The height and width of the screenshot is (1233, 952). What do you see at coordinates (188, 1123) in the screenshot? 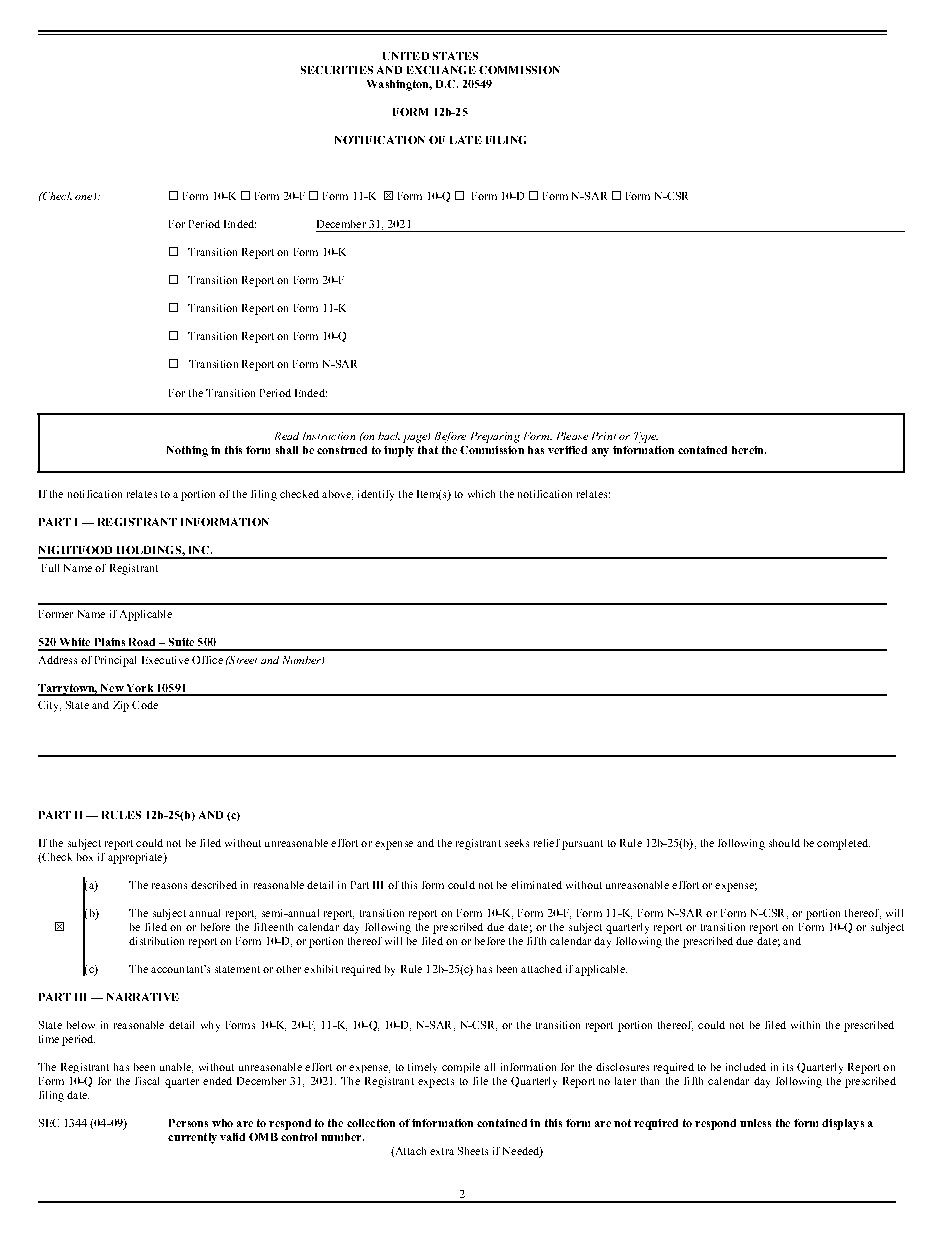
I see `Persons` at bounding box center [188, 1123].
